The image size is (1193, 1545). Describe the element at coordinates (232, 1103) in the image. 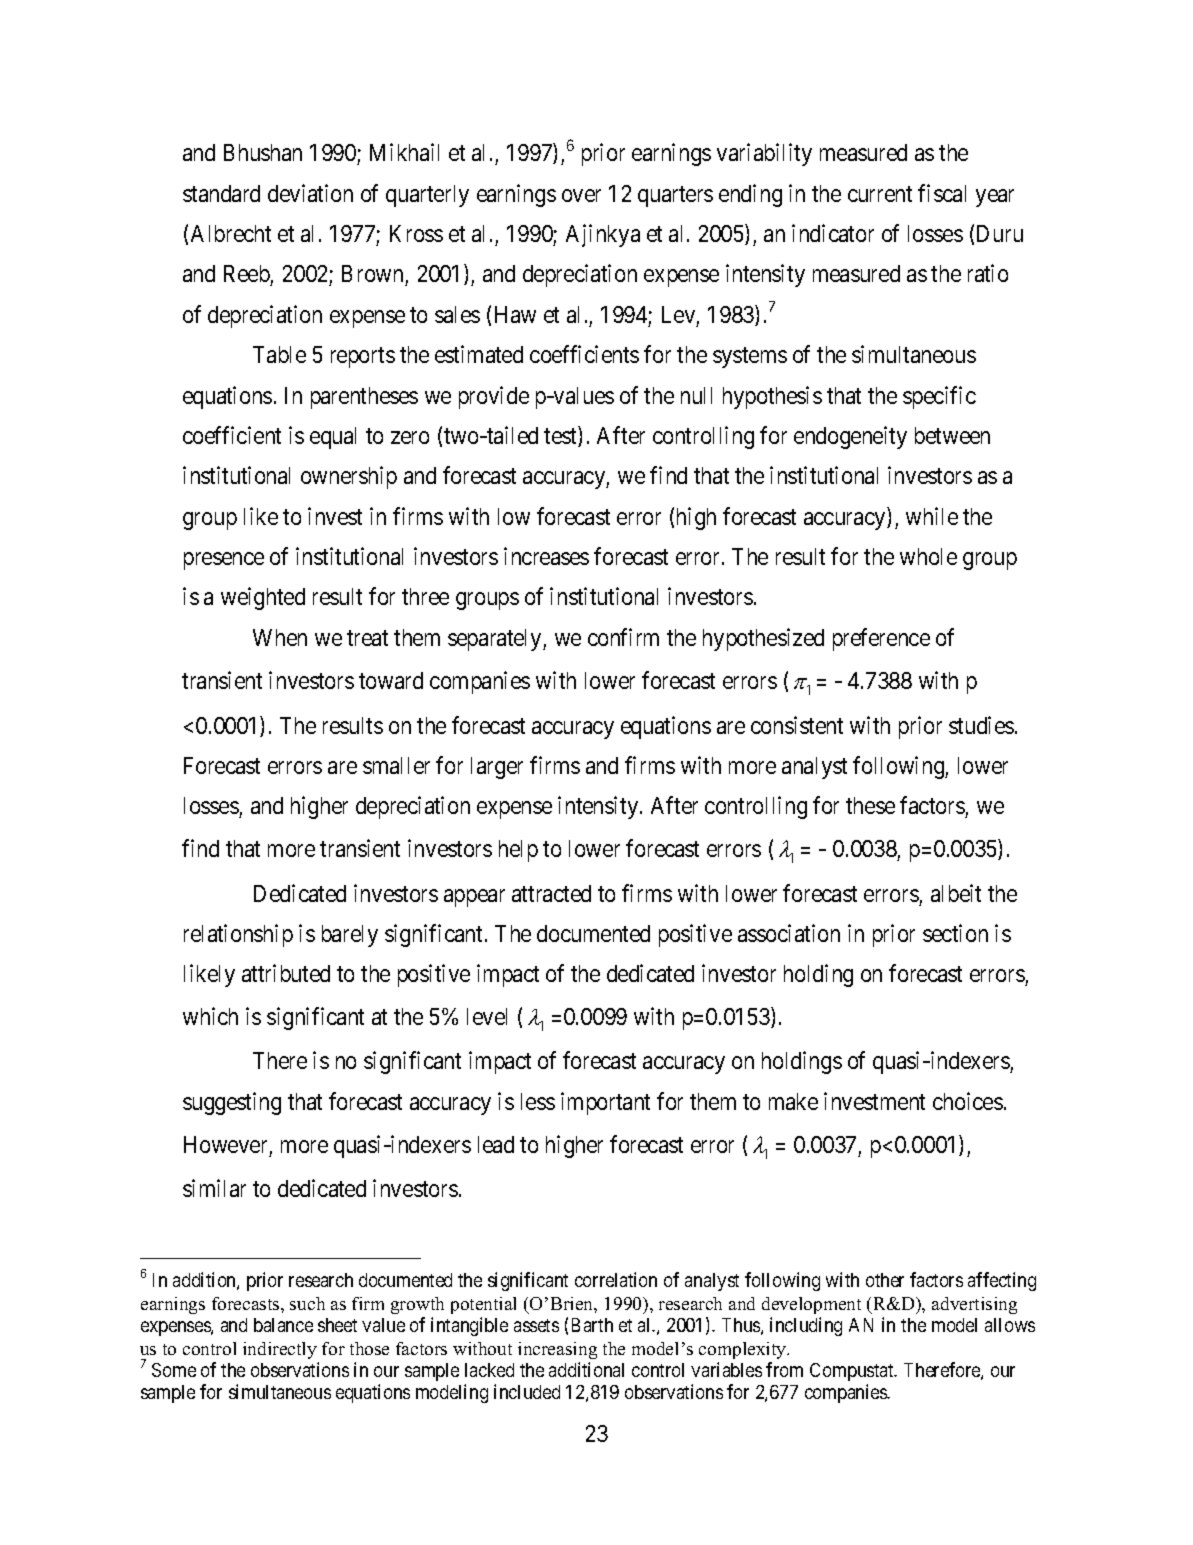

I see `suggesting` at that location.
